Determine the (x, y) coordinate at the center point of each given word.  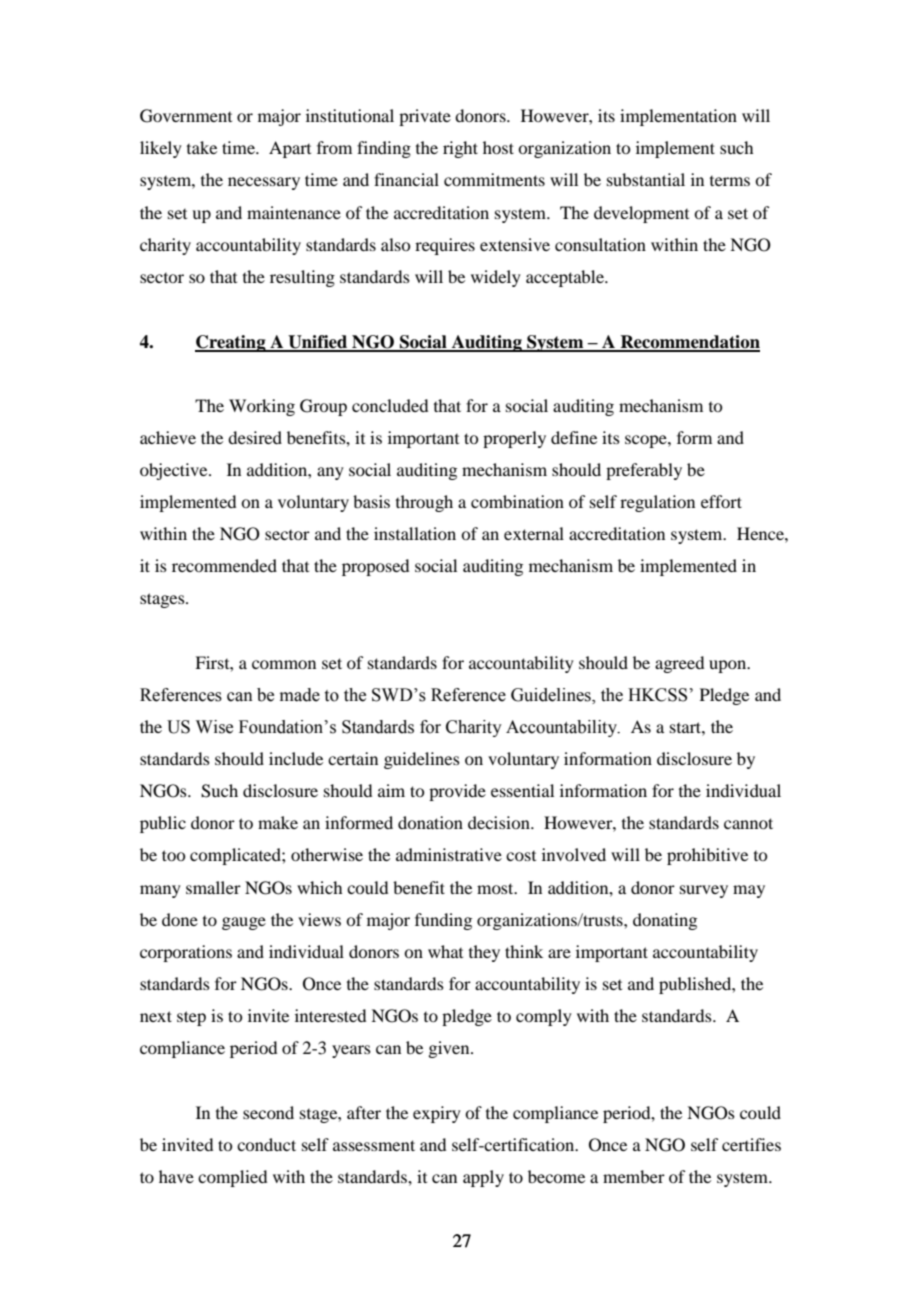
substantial (646, 179)
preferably (644, 471)
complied (232, 1178)
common (284, 664)
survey (704, 891)
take (202, 147)
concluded (390, 405)
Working (262, 407)
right (460, 149)
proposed (375, 567)
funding (443, 921)
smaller (213, 887)
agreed (679, 664)
